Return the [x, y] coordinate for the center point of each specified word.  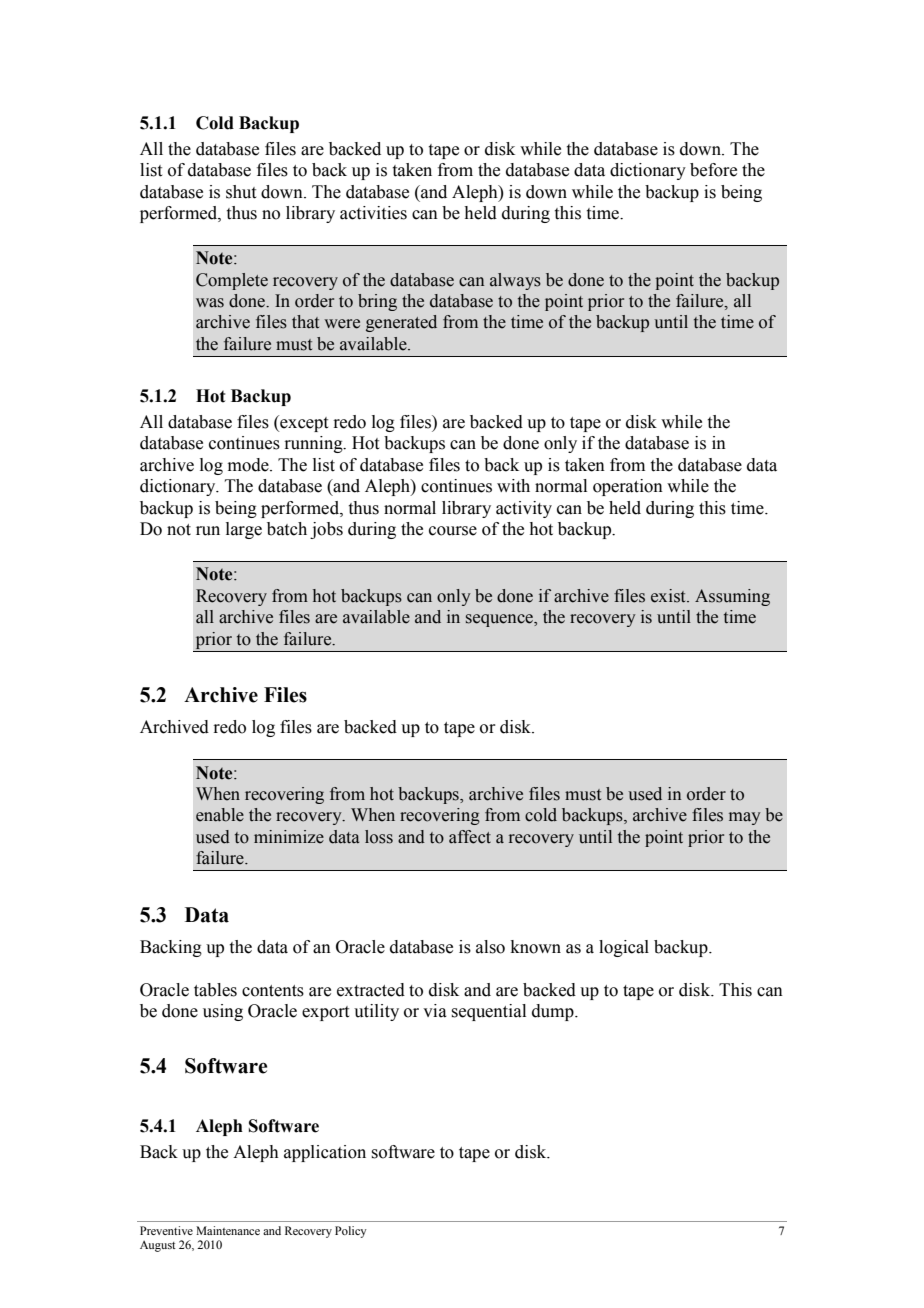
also [490, 947]
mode [249, 465]
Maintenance [228, 1230]
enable [220, 815]
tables [215, 990]
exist [669, 596]
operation [628, 487]
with [513, 486]
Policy [351, 1232]
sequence [500, 620]
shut [241, 192]
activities [373, 213]
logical [624, 948]
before [713, 170]
